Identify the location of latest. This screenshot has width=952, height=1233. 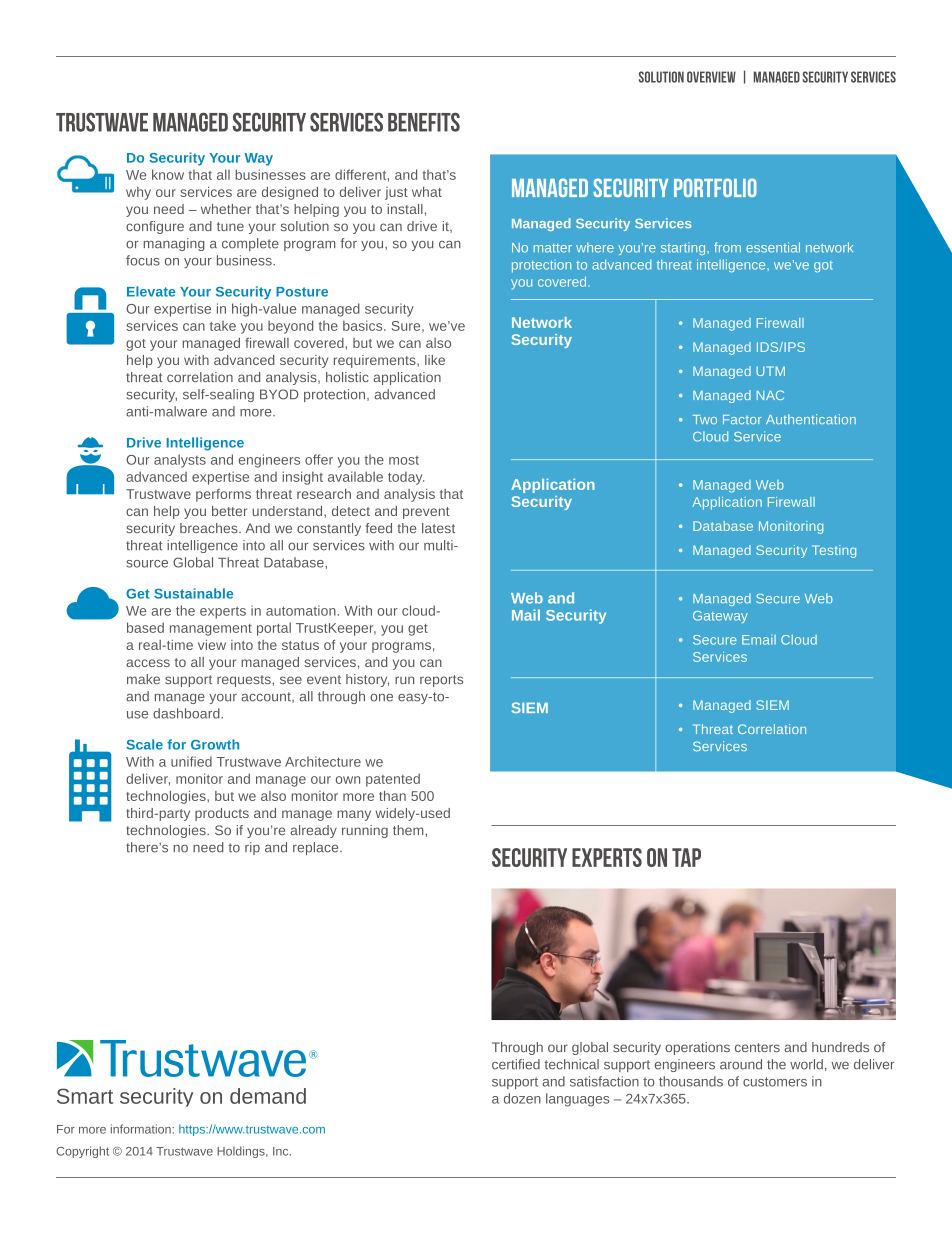
(438, 528).
